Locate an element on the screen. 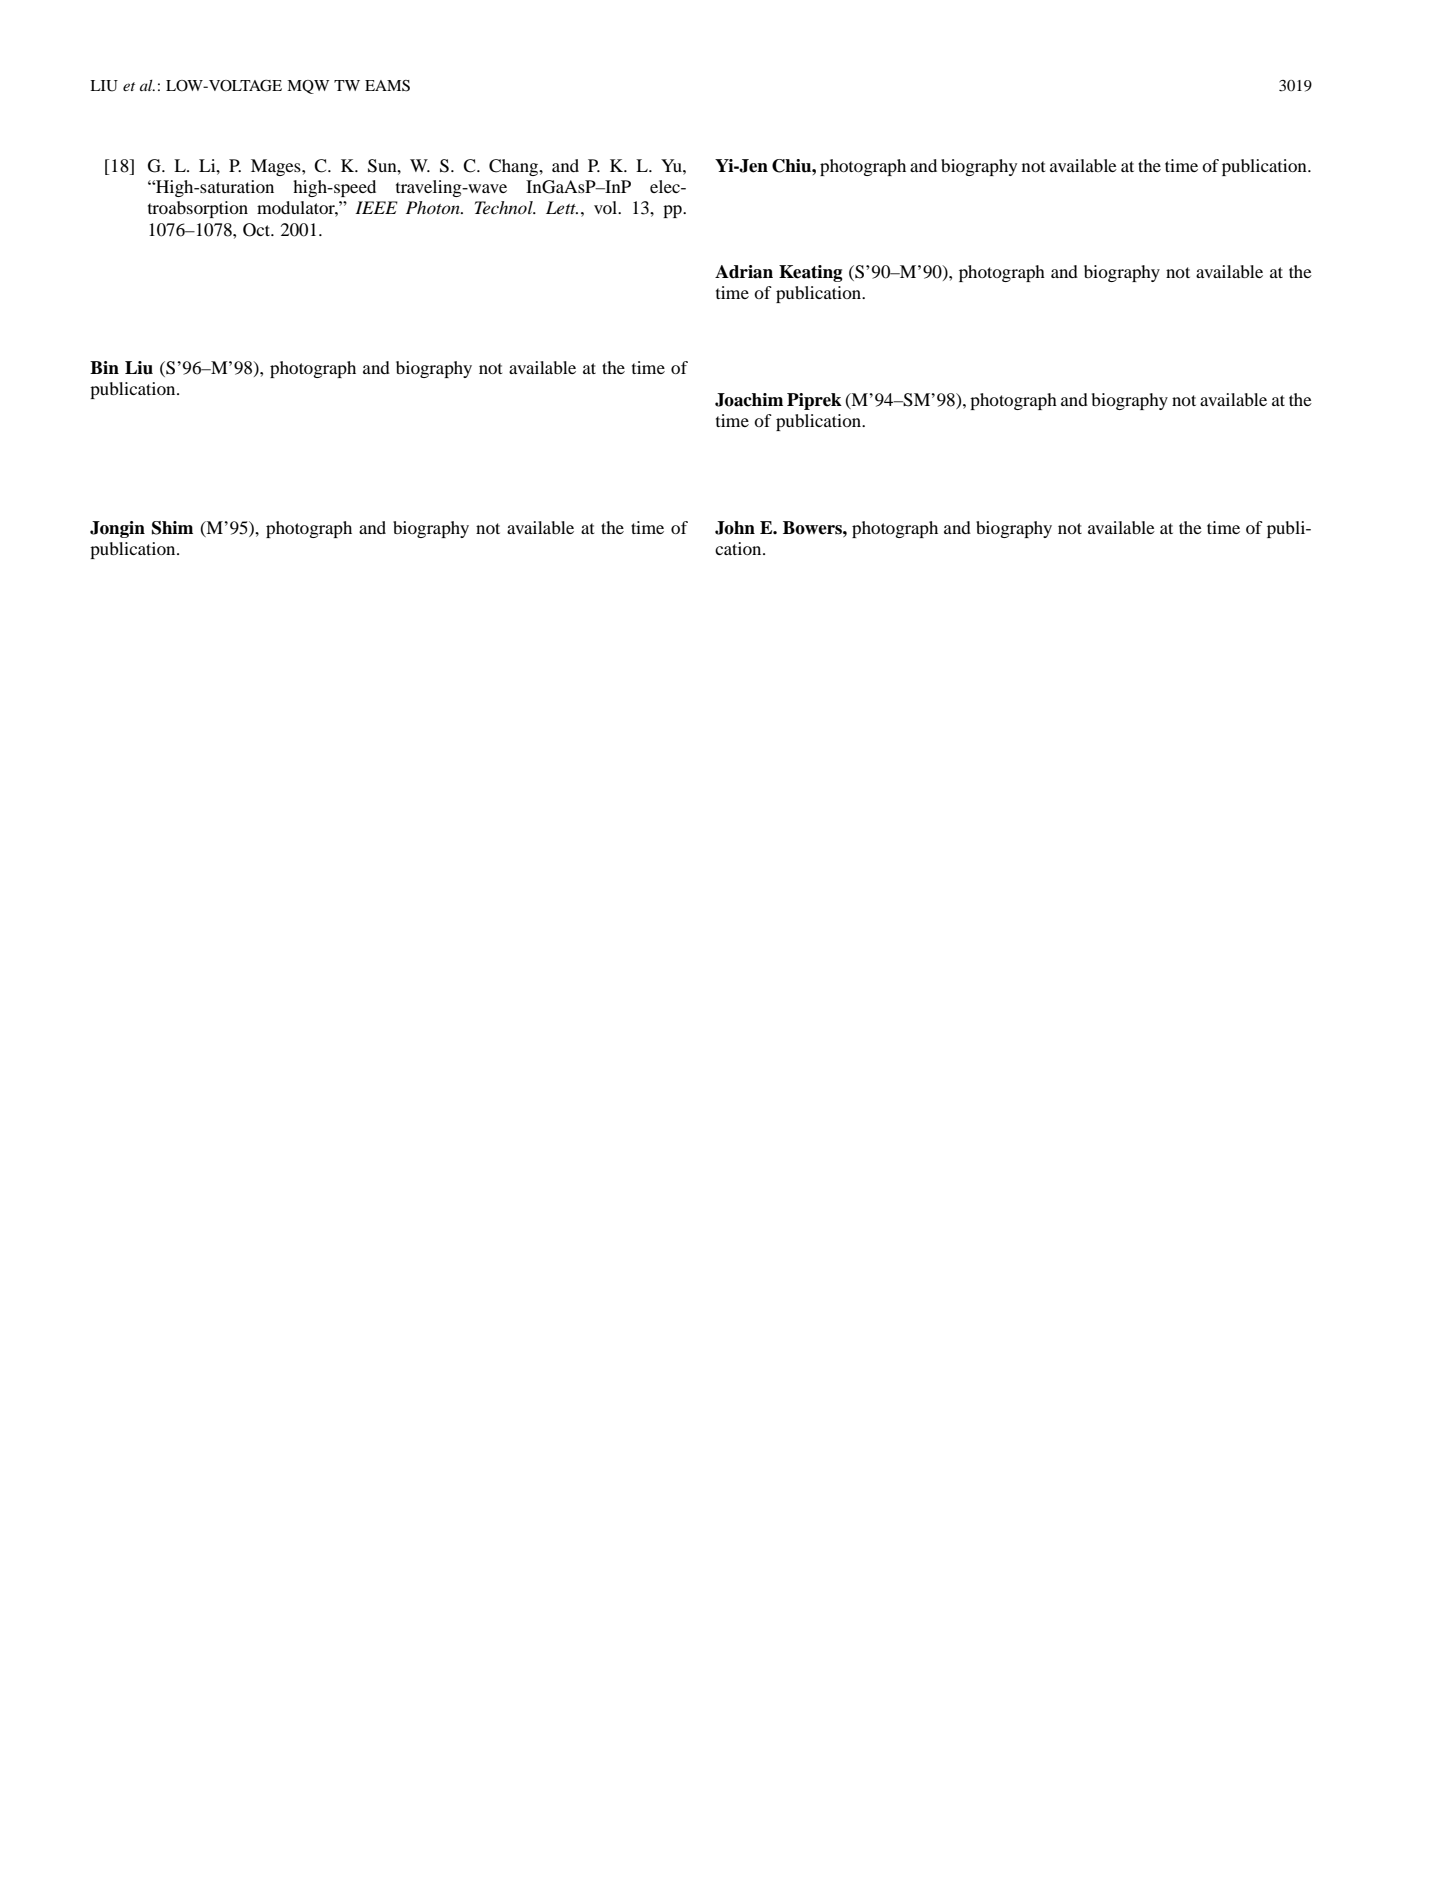 This screenshot has height=1882, width=1454. Photon is located at coordinates (434, 207).
